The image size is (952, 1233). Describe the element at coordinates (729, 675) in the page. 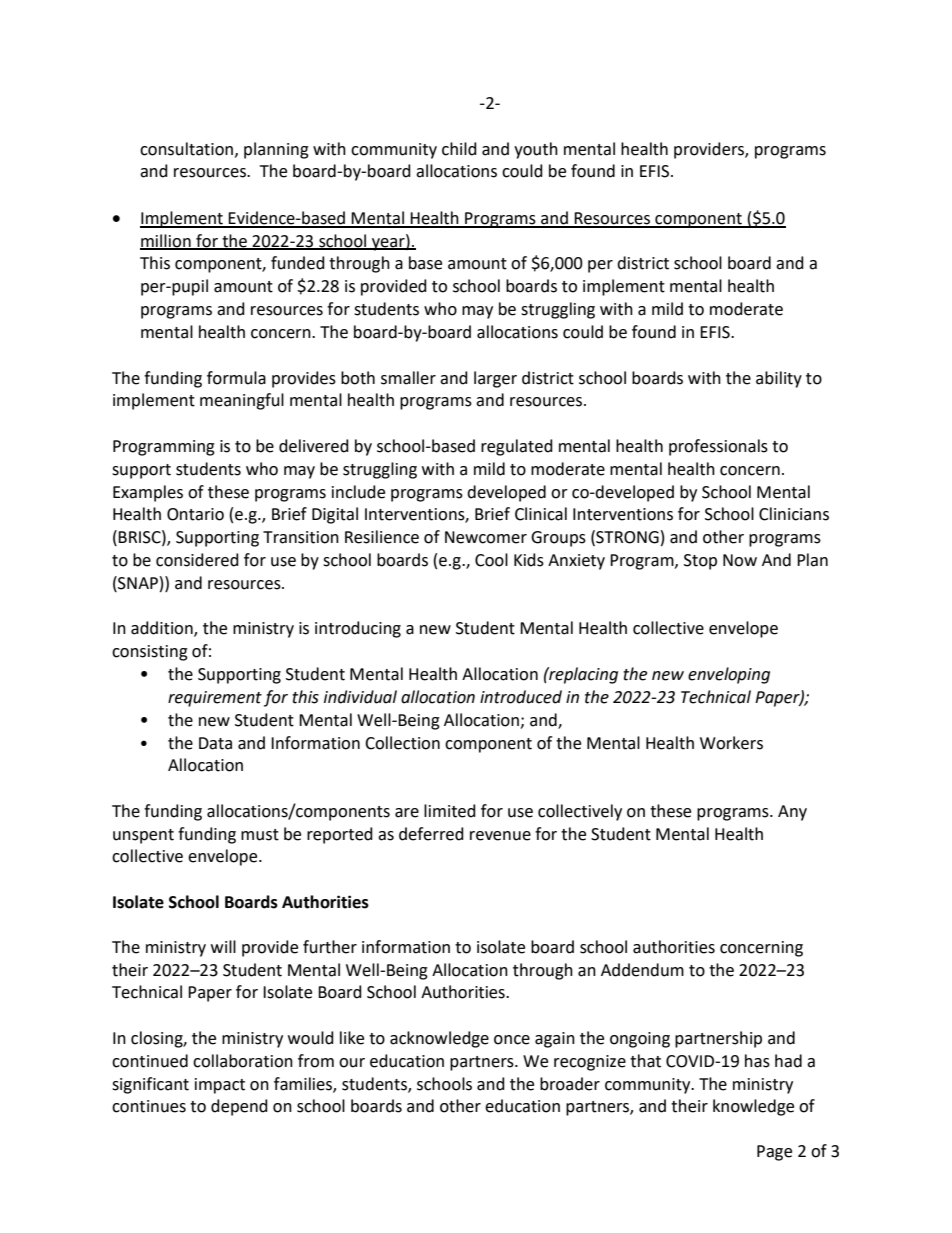

I see `enveloping` at that location.
